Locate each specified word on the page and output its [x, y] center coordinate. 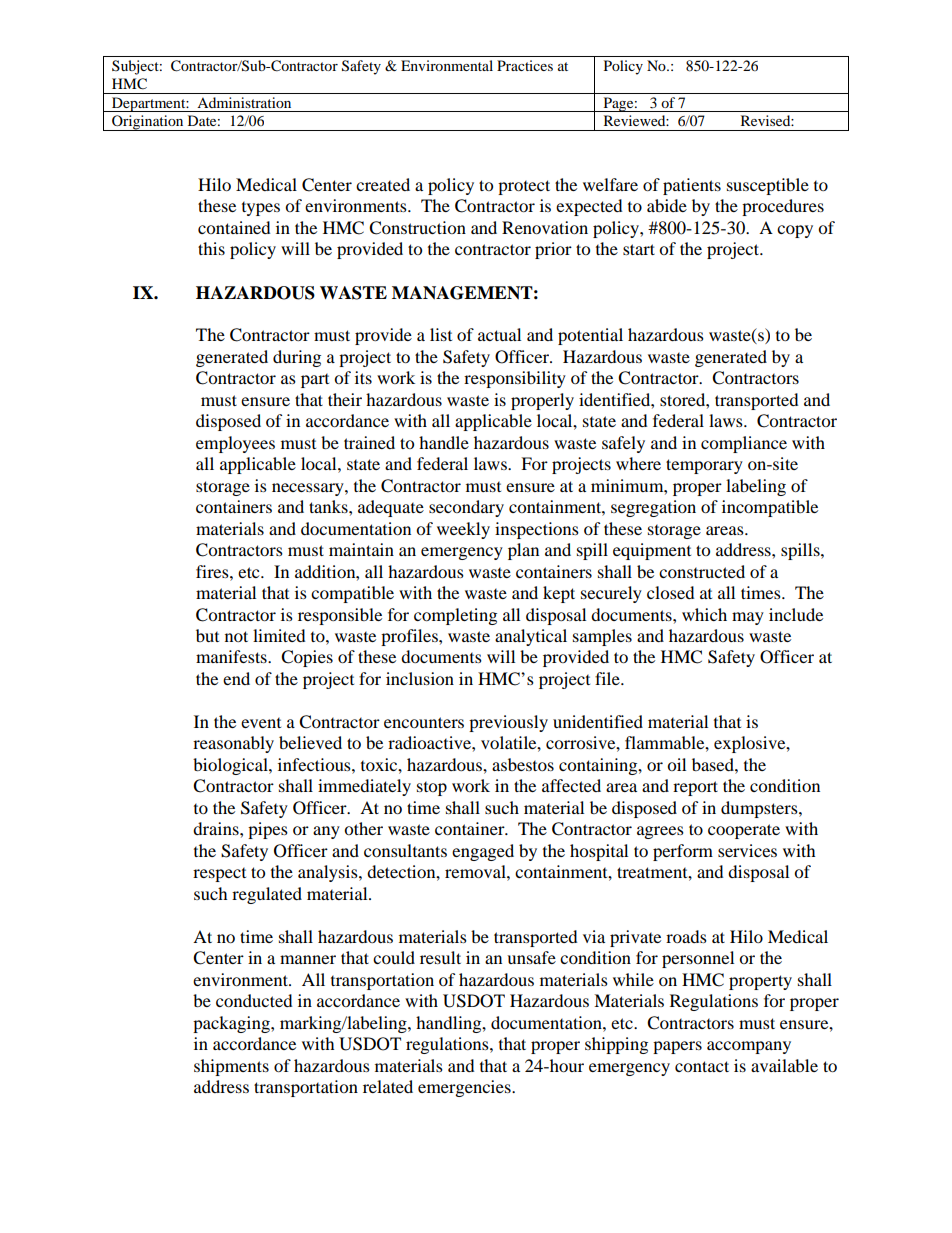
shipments [231, 1067]
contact [702, 1066]
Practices [525, 65]
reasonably [233, 744]
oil [676, 764]
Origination [148, 123]
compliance [744, 444]
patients [692, 186]
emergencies [465, 1088]
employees [235, 444]
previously [508, 723]
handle [444, 442]
